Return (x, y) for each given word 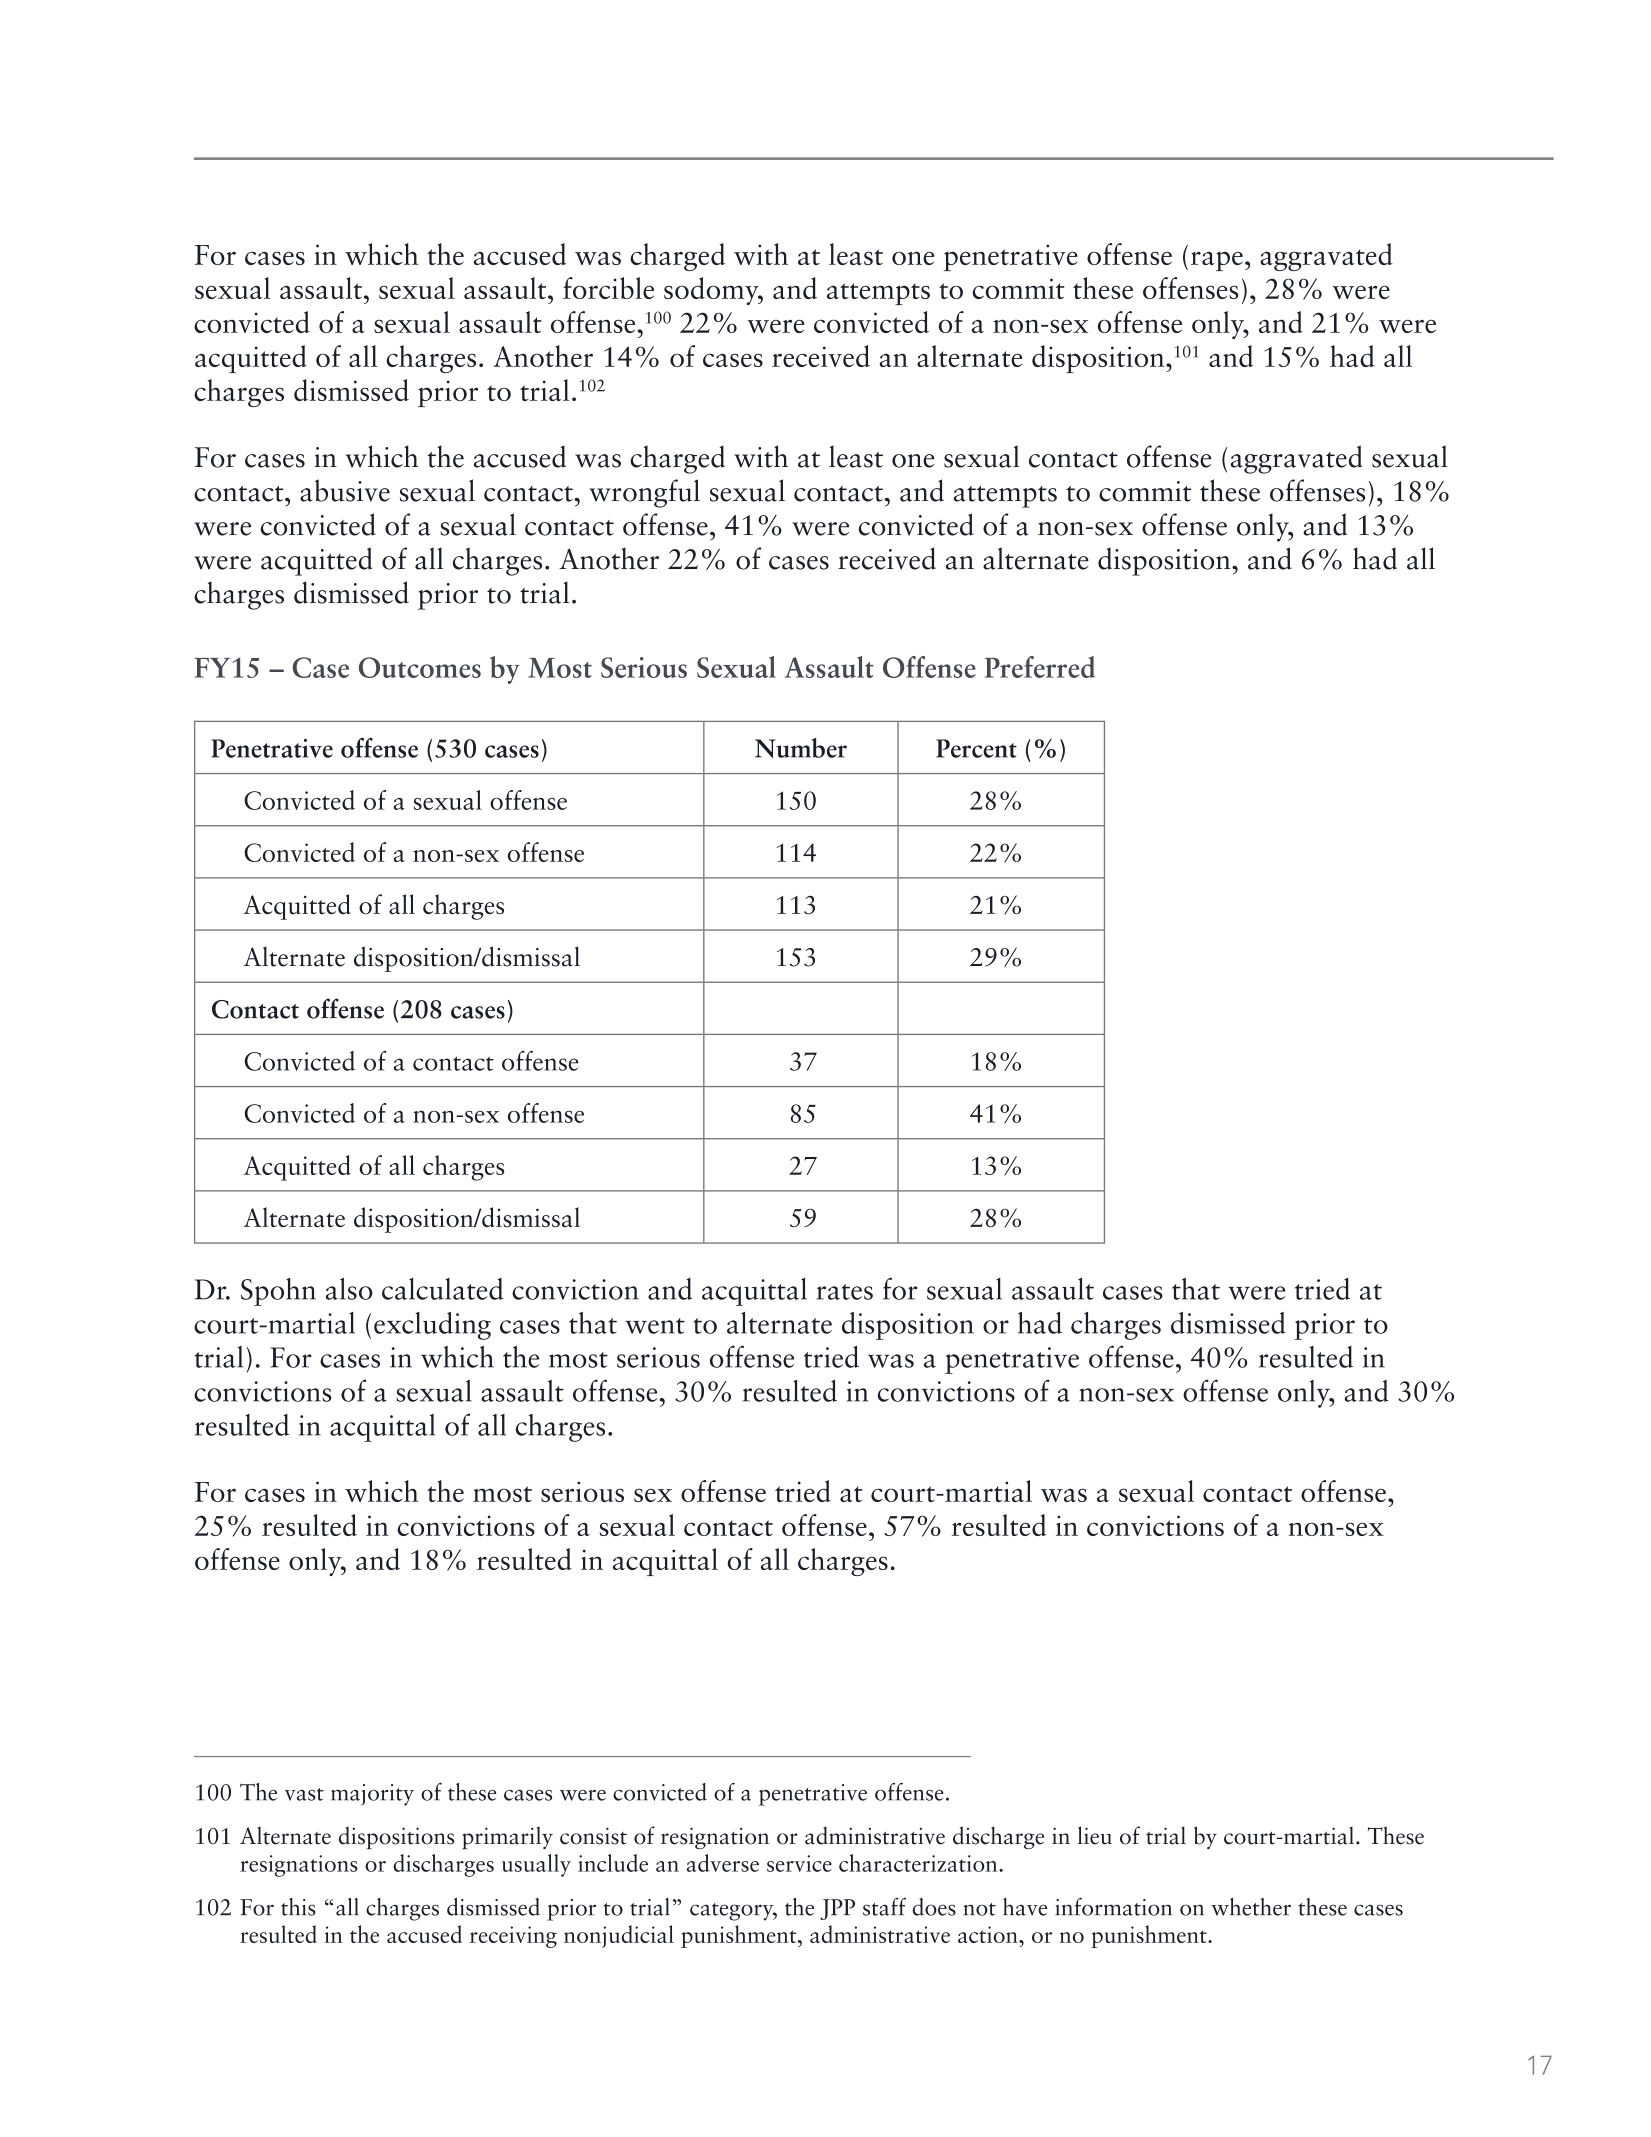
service (799, 1863)
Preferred (1040, 667)
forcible (608, 288)
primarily (507, 1837)
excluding (432, 1326)
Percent (976, 748)
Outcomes (420, 667)
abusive (345, 490)
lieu (1095, 1835)
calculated (442, 1289)
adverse (723, 1863)
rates (844, 1292)
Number (801, 748)
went (655, 1326)
